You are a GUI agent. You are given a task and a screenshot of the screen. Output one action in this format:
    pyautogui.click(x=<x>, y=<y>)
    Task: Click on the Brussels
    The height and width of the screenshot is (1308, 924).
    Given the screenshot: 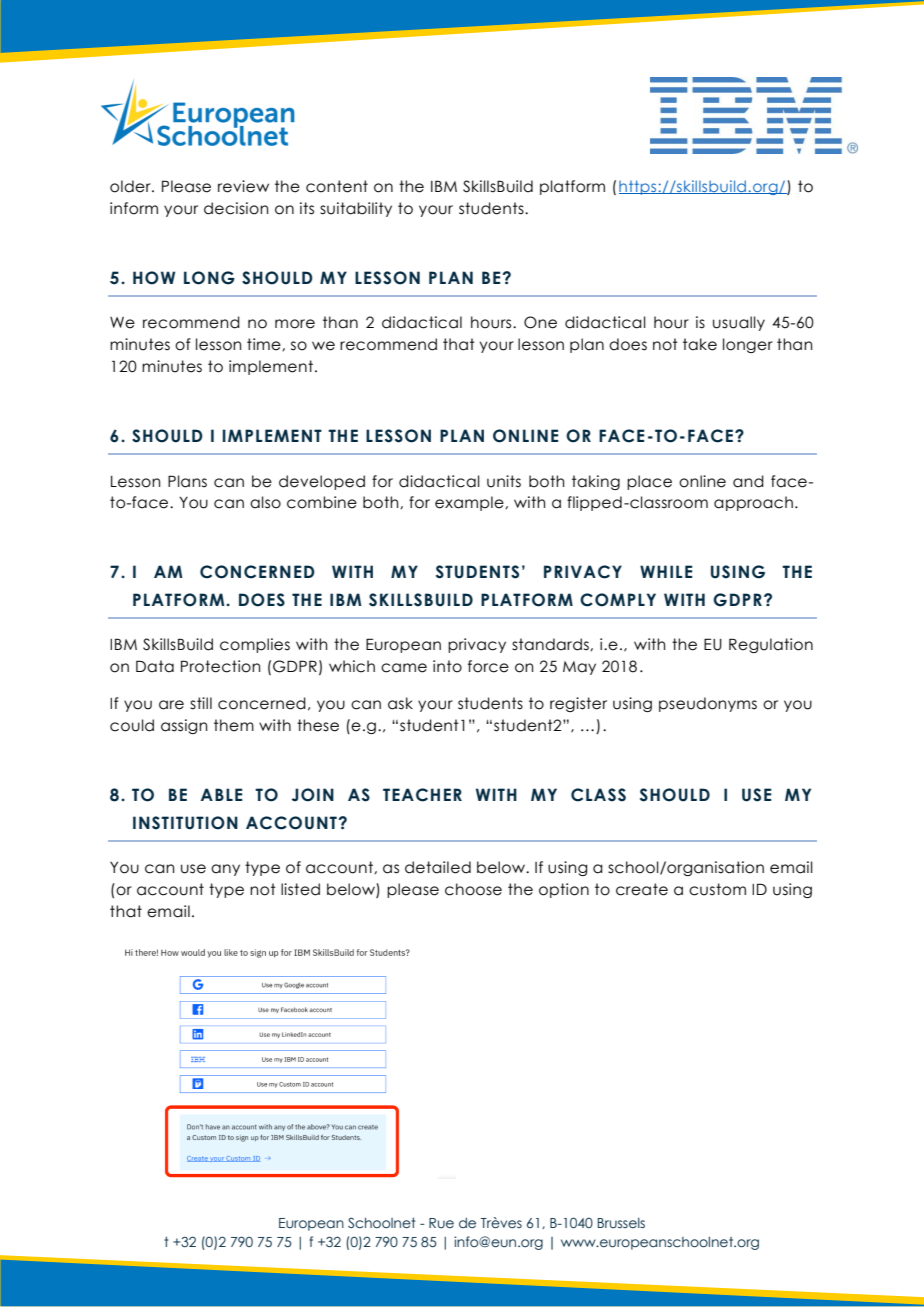 What is the action you would take?
    pyautogui.click(x=621, y=1223)
